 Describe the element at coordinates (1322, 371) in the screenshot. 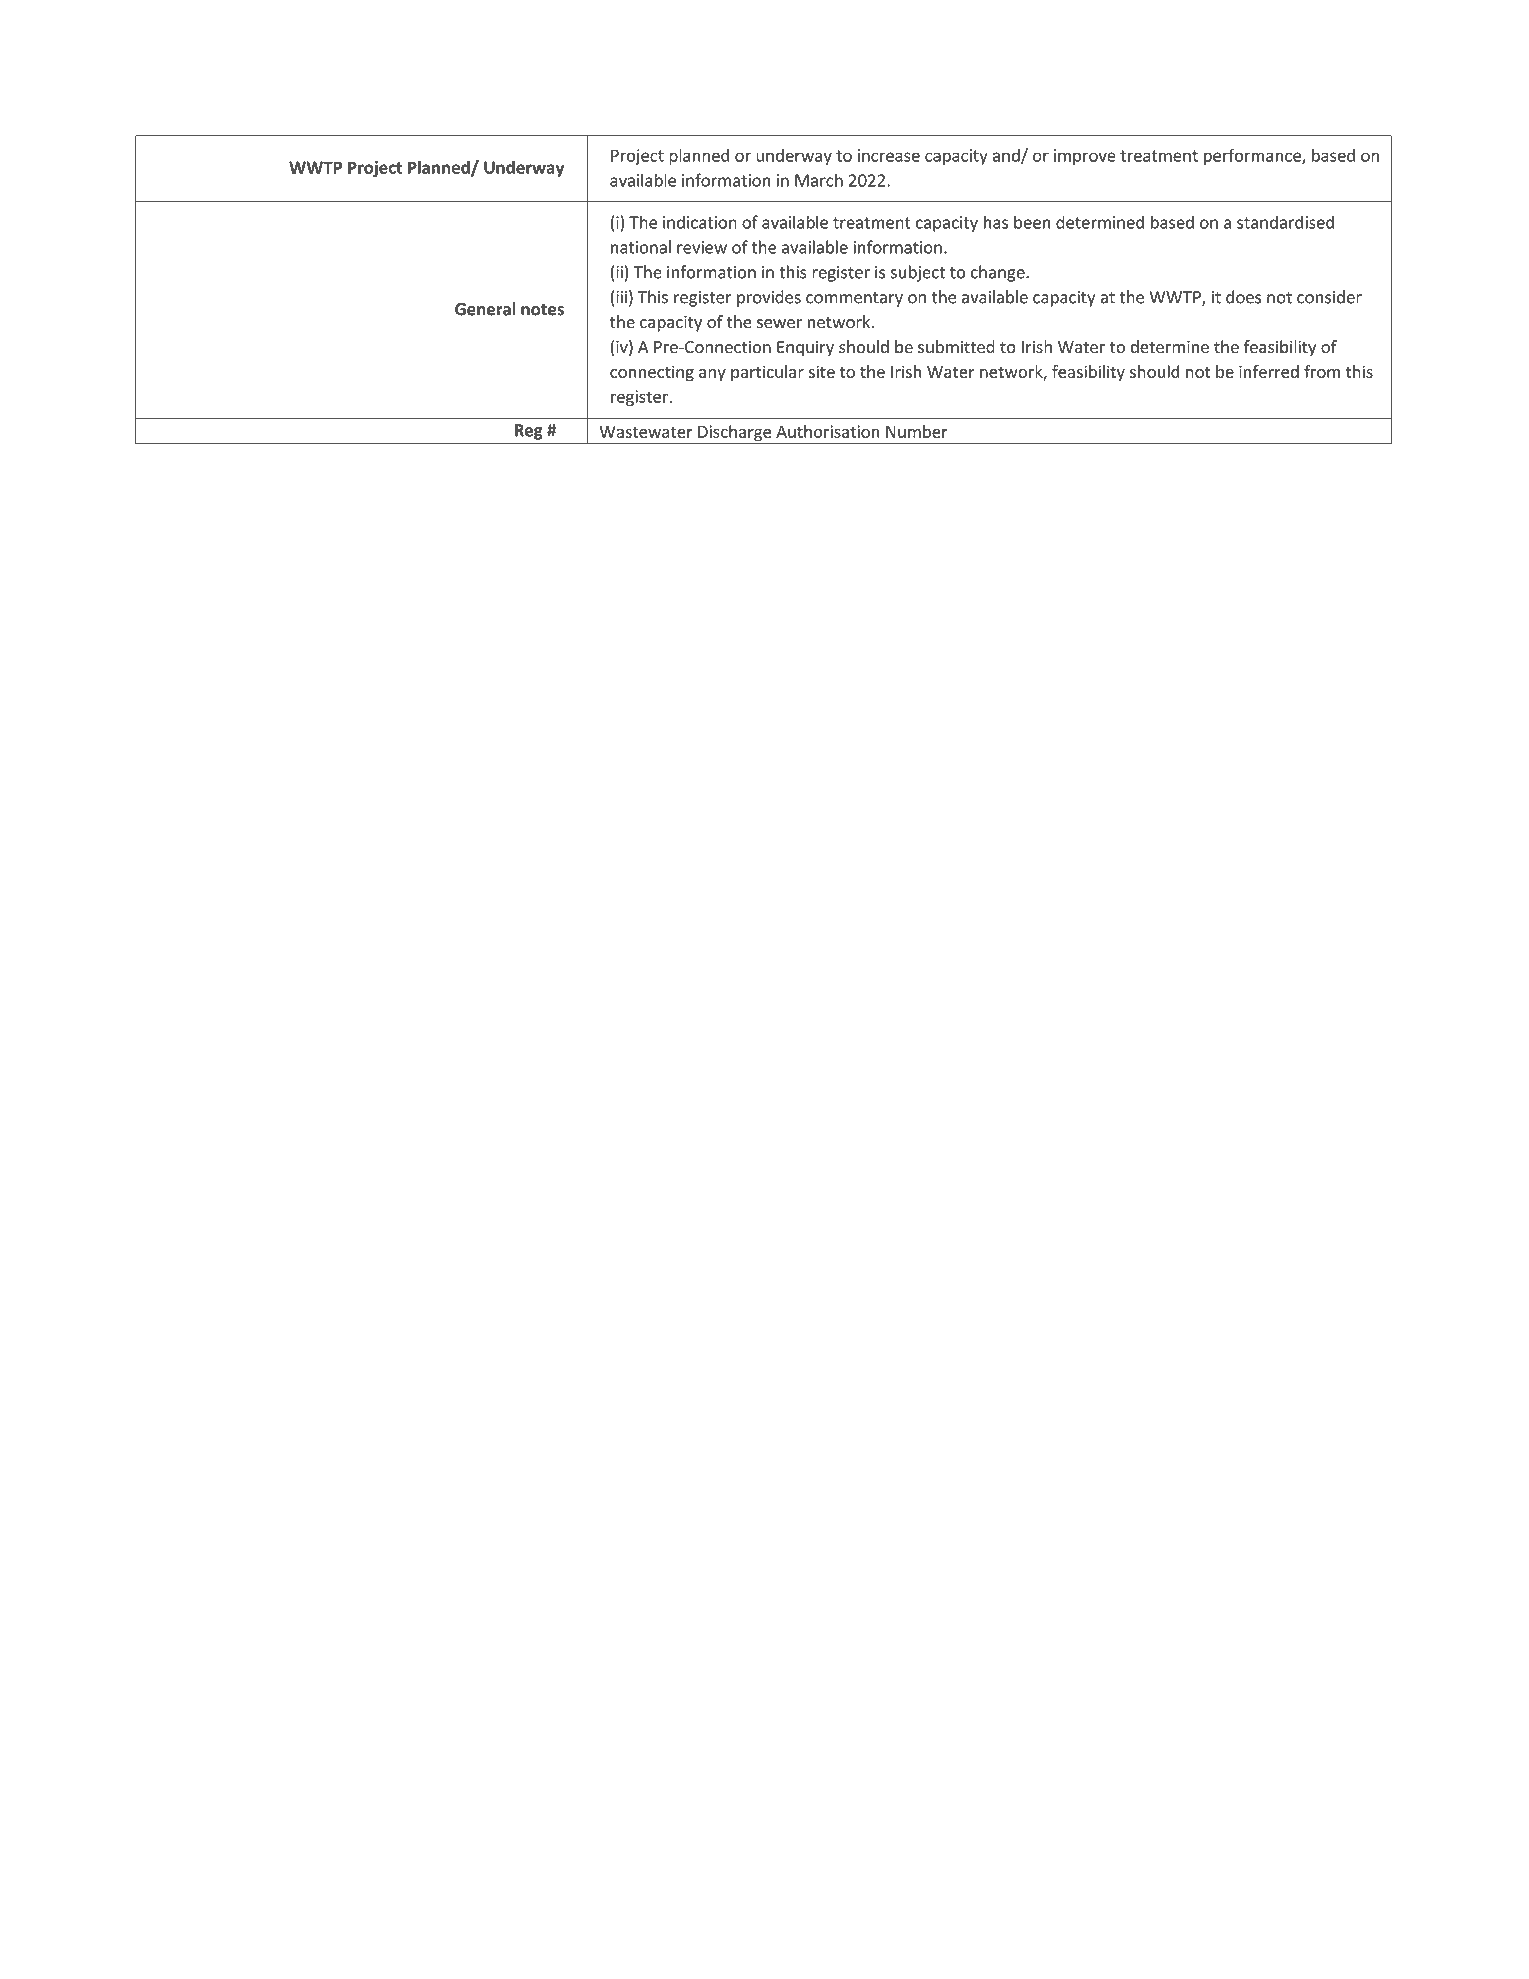

I see `from` at that location.
